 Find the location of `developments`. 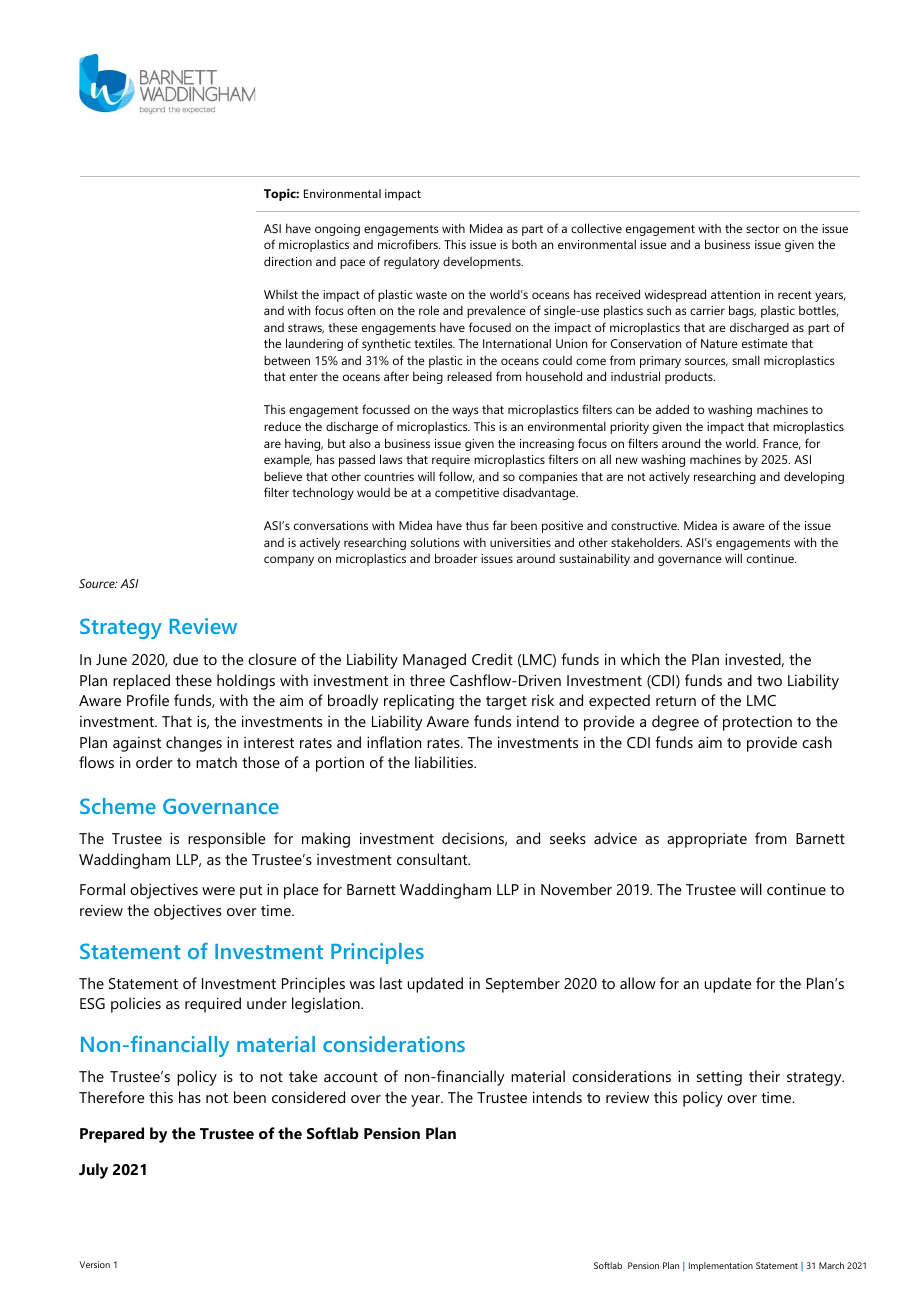

developments is located at coordinates (483, 263).
